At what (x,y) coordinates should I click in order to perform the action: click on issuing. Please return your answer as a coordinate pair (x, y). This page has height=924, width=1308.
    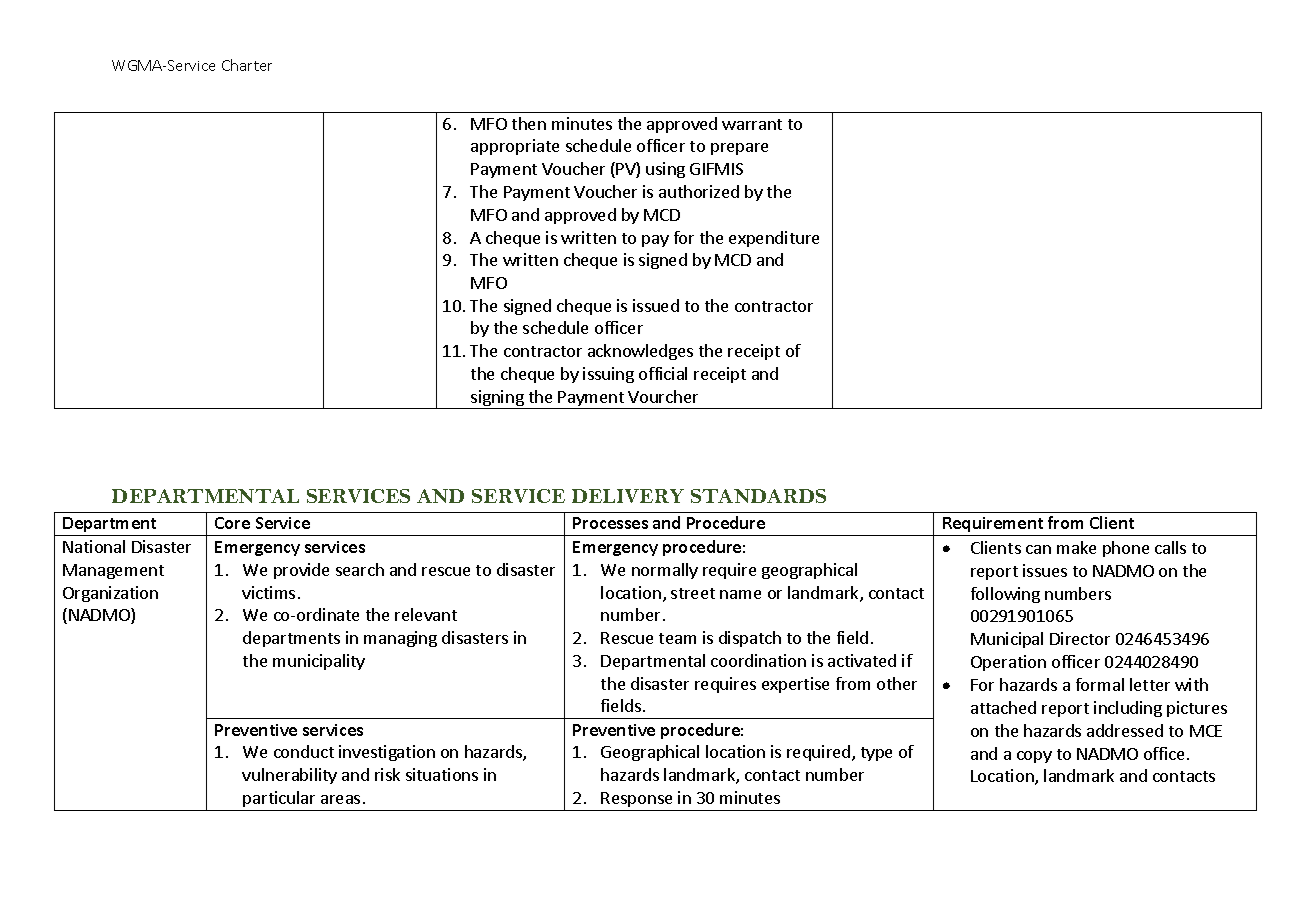
    Looking at the image, I should click on (608, 375).
